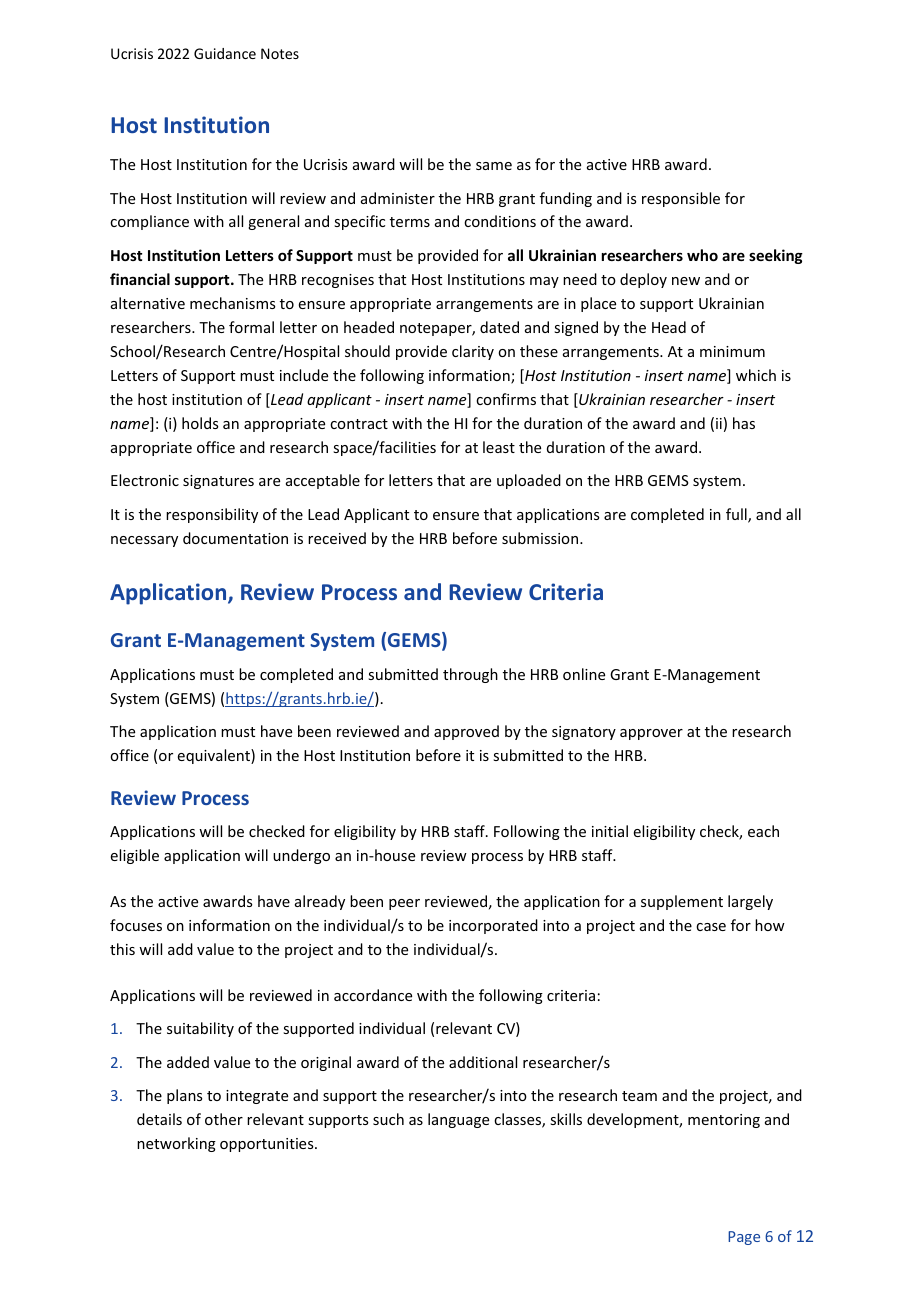 The width and height of the image is (924, 1309). I want to click on case, so click(711, 927).
